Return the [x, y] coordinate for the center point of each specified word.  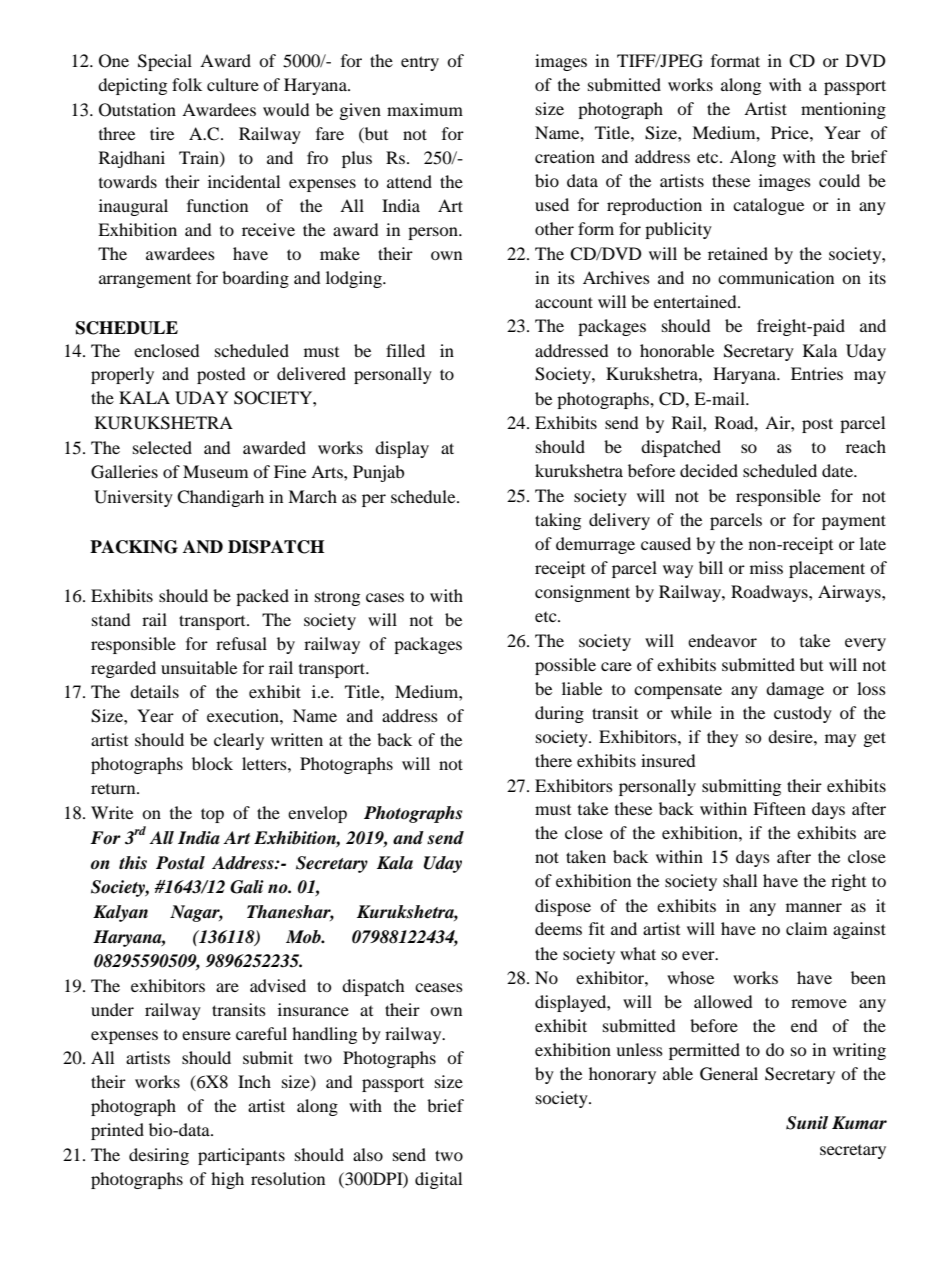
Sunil [807, 1123]
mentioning [843, 110]
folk [187, 84]
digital [438, 1180]
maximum [425, 109]
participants [241, 1156]
